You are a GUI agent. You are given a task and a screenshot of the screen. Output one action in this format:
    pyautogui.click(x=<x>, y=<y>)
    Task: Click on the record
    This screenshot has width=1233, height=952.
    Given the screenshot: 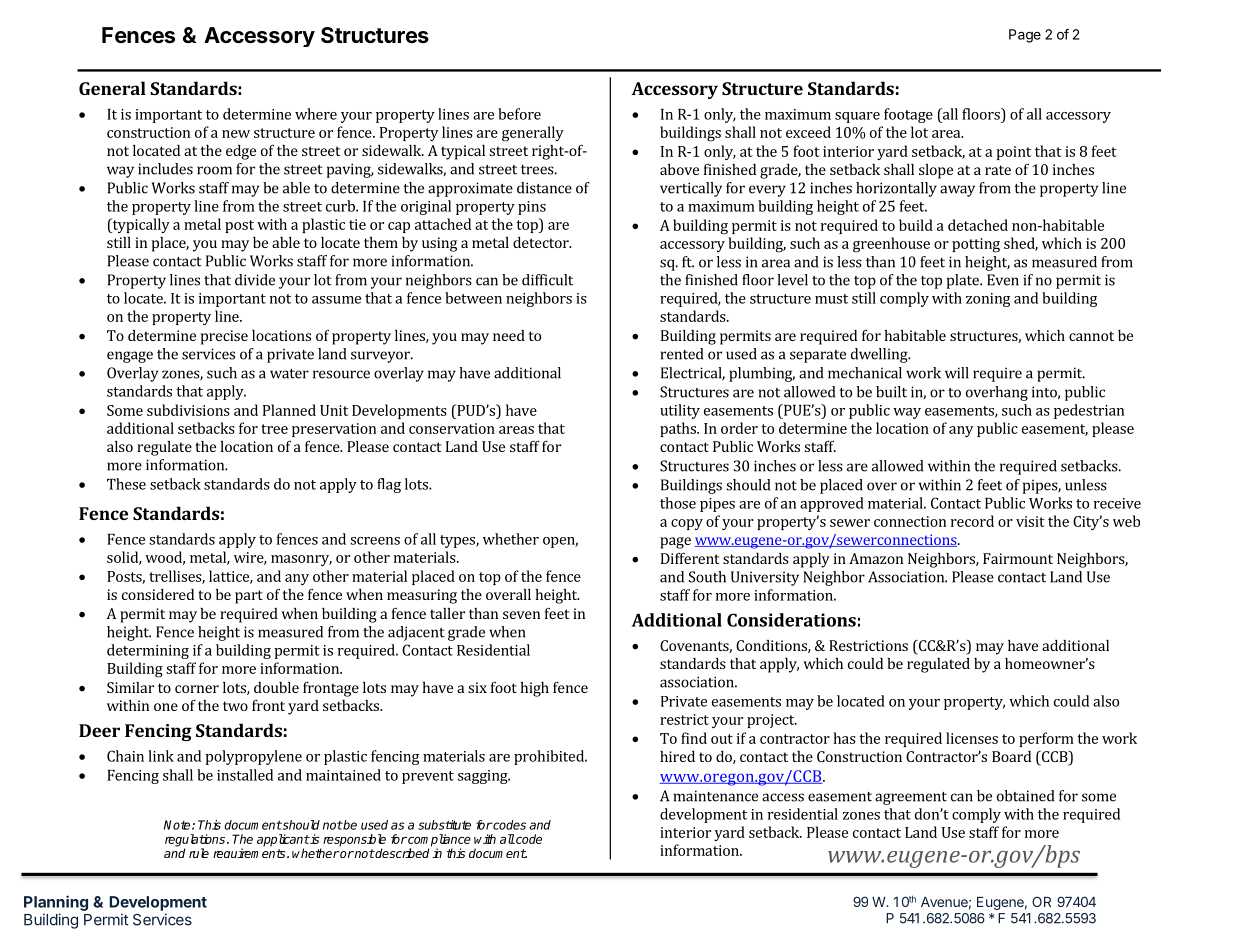 What is the action you would take?
    pyautogui.click(x=972, y=521)
